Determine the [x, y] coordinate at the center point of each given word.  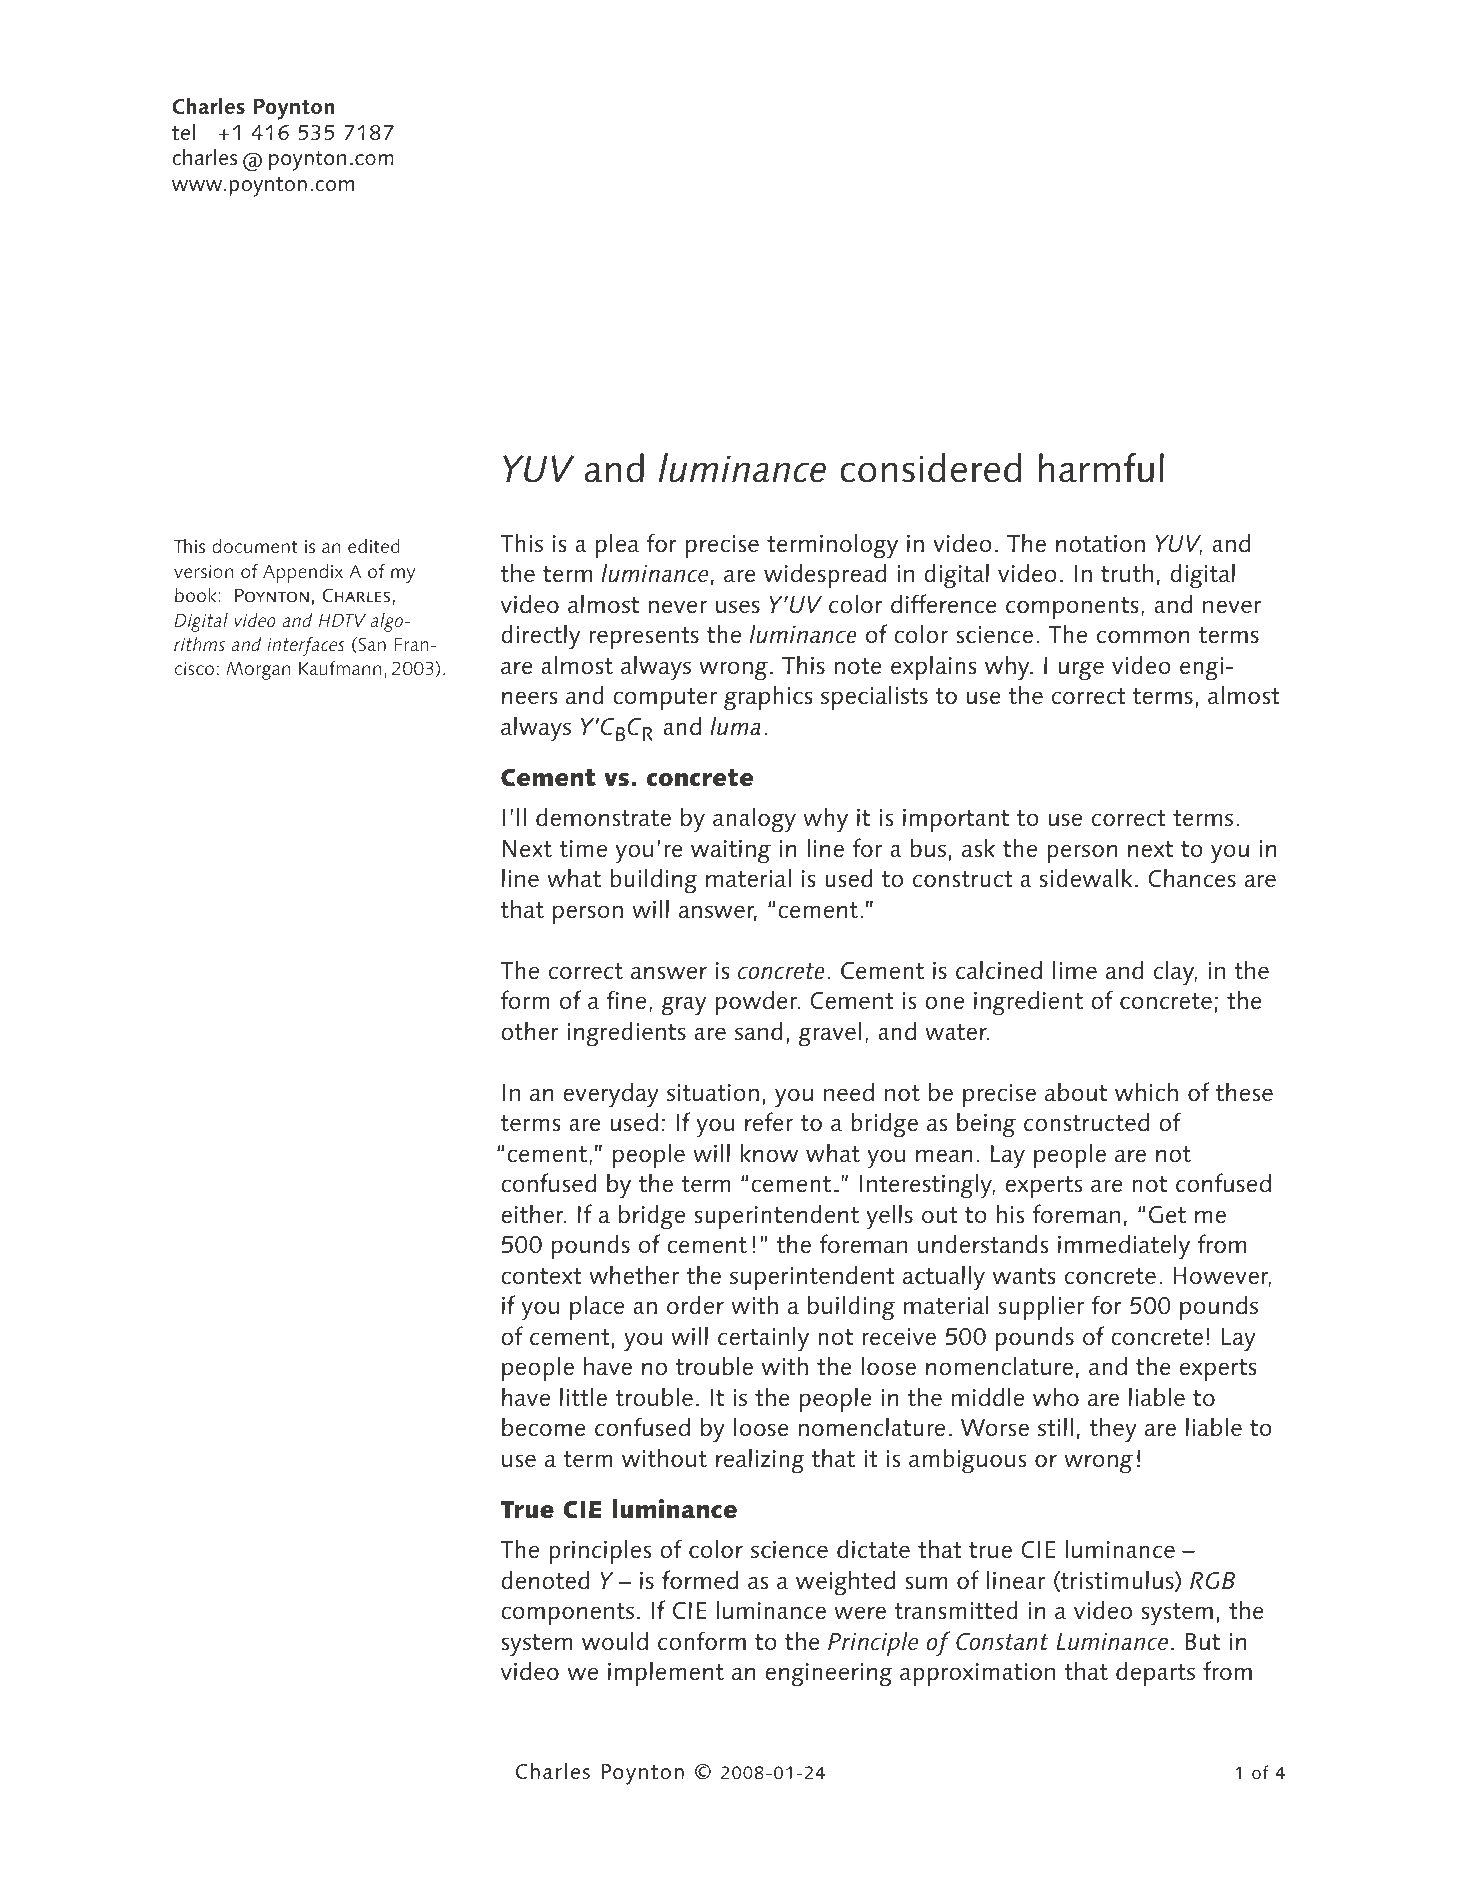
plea [617, 545]
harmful [1101, 468]
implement [666, 1673]
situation [713, 1093]
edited [374, 546]
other [530, 1031]
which [1146, 1092]
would [615, 1640]
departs [1155, 1673]
